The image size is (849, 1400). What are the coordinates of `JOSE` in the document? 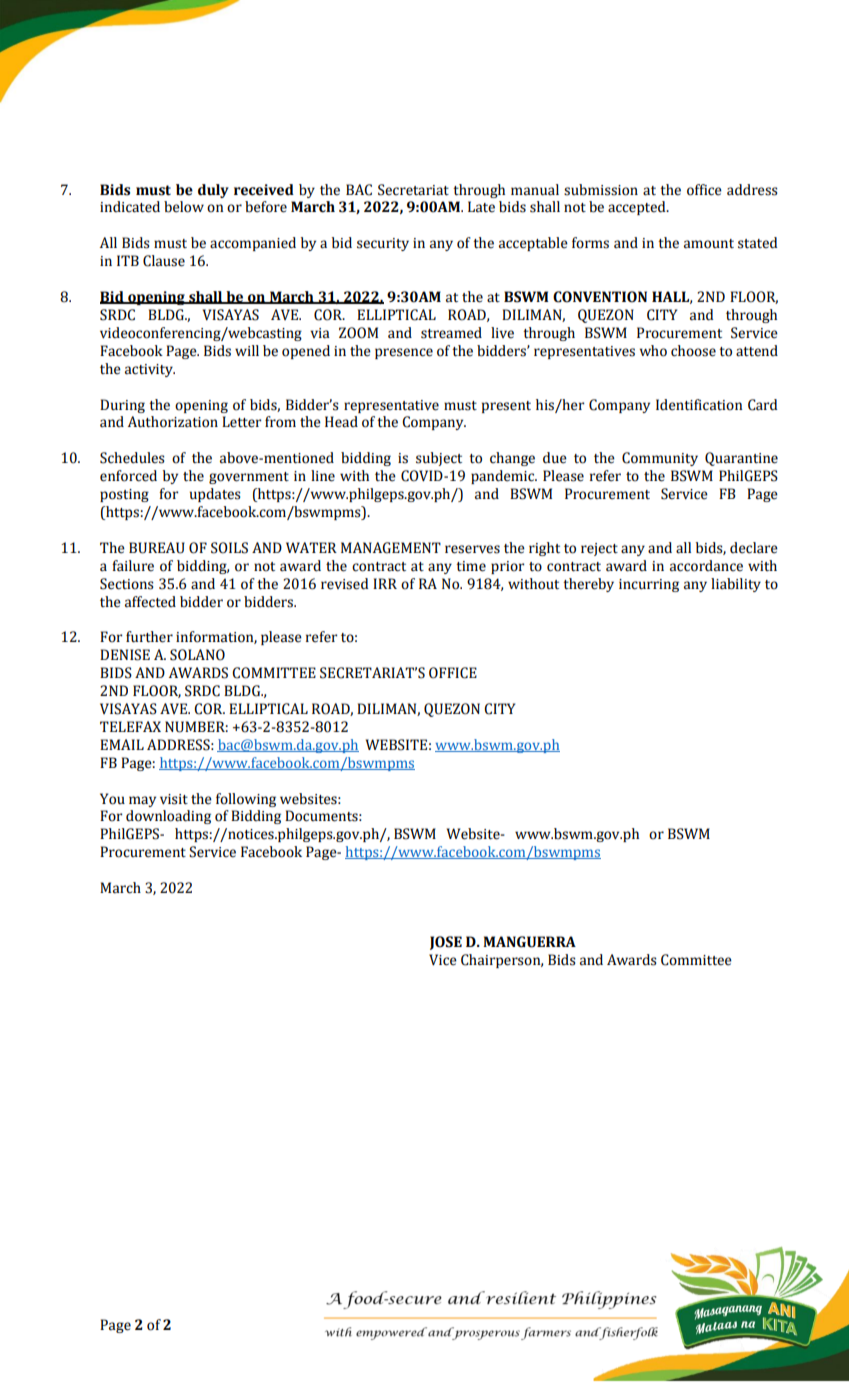 It's located at (446, 943).
